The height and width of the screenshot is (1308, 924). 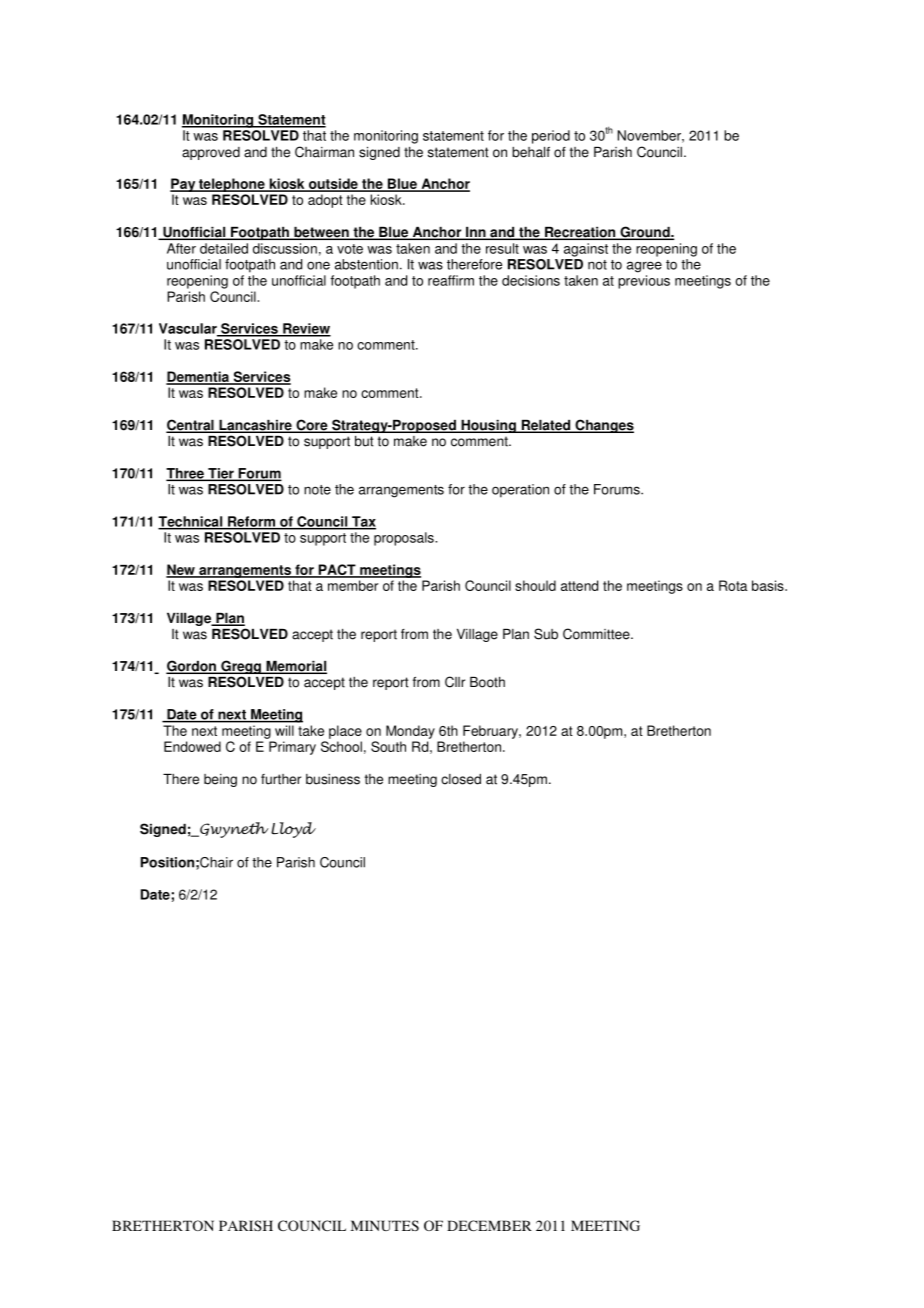 What do you see at coordinates (489, 1225) in the screenshot?
I see `DECEMBER` at bounding box center [489, 1225].
